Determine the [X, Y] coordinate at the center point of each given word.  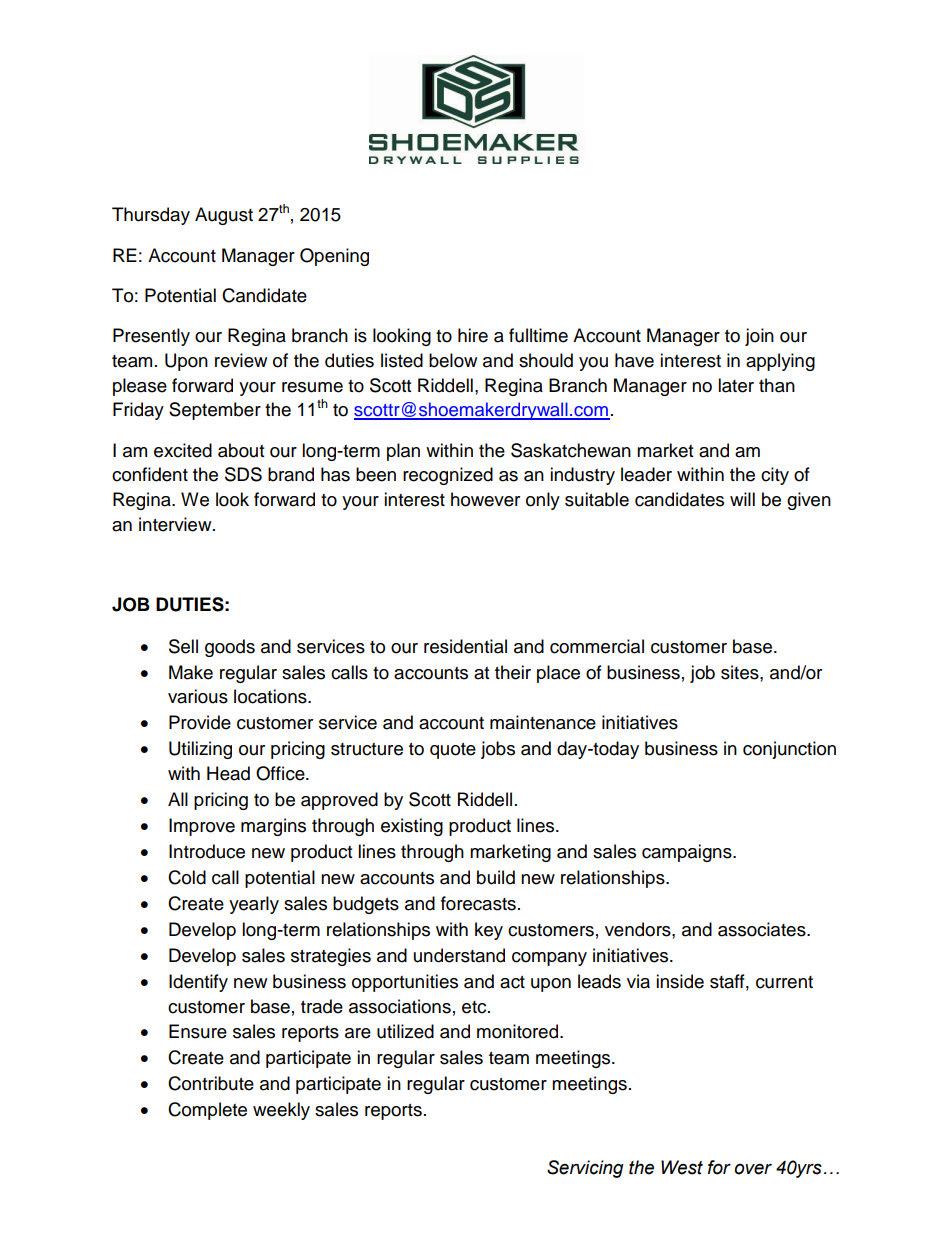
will [742, 499]
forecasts [478, 903]
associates [763, 929]
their [513, 672]
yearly [254, 905]
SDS [243, 474]
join [759, 337]
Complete [207, 1111]
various [198, 696]
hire [473, 335]
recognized [448, 476]
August [224, 216]
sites [741, 672]
